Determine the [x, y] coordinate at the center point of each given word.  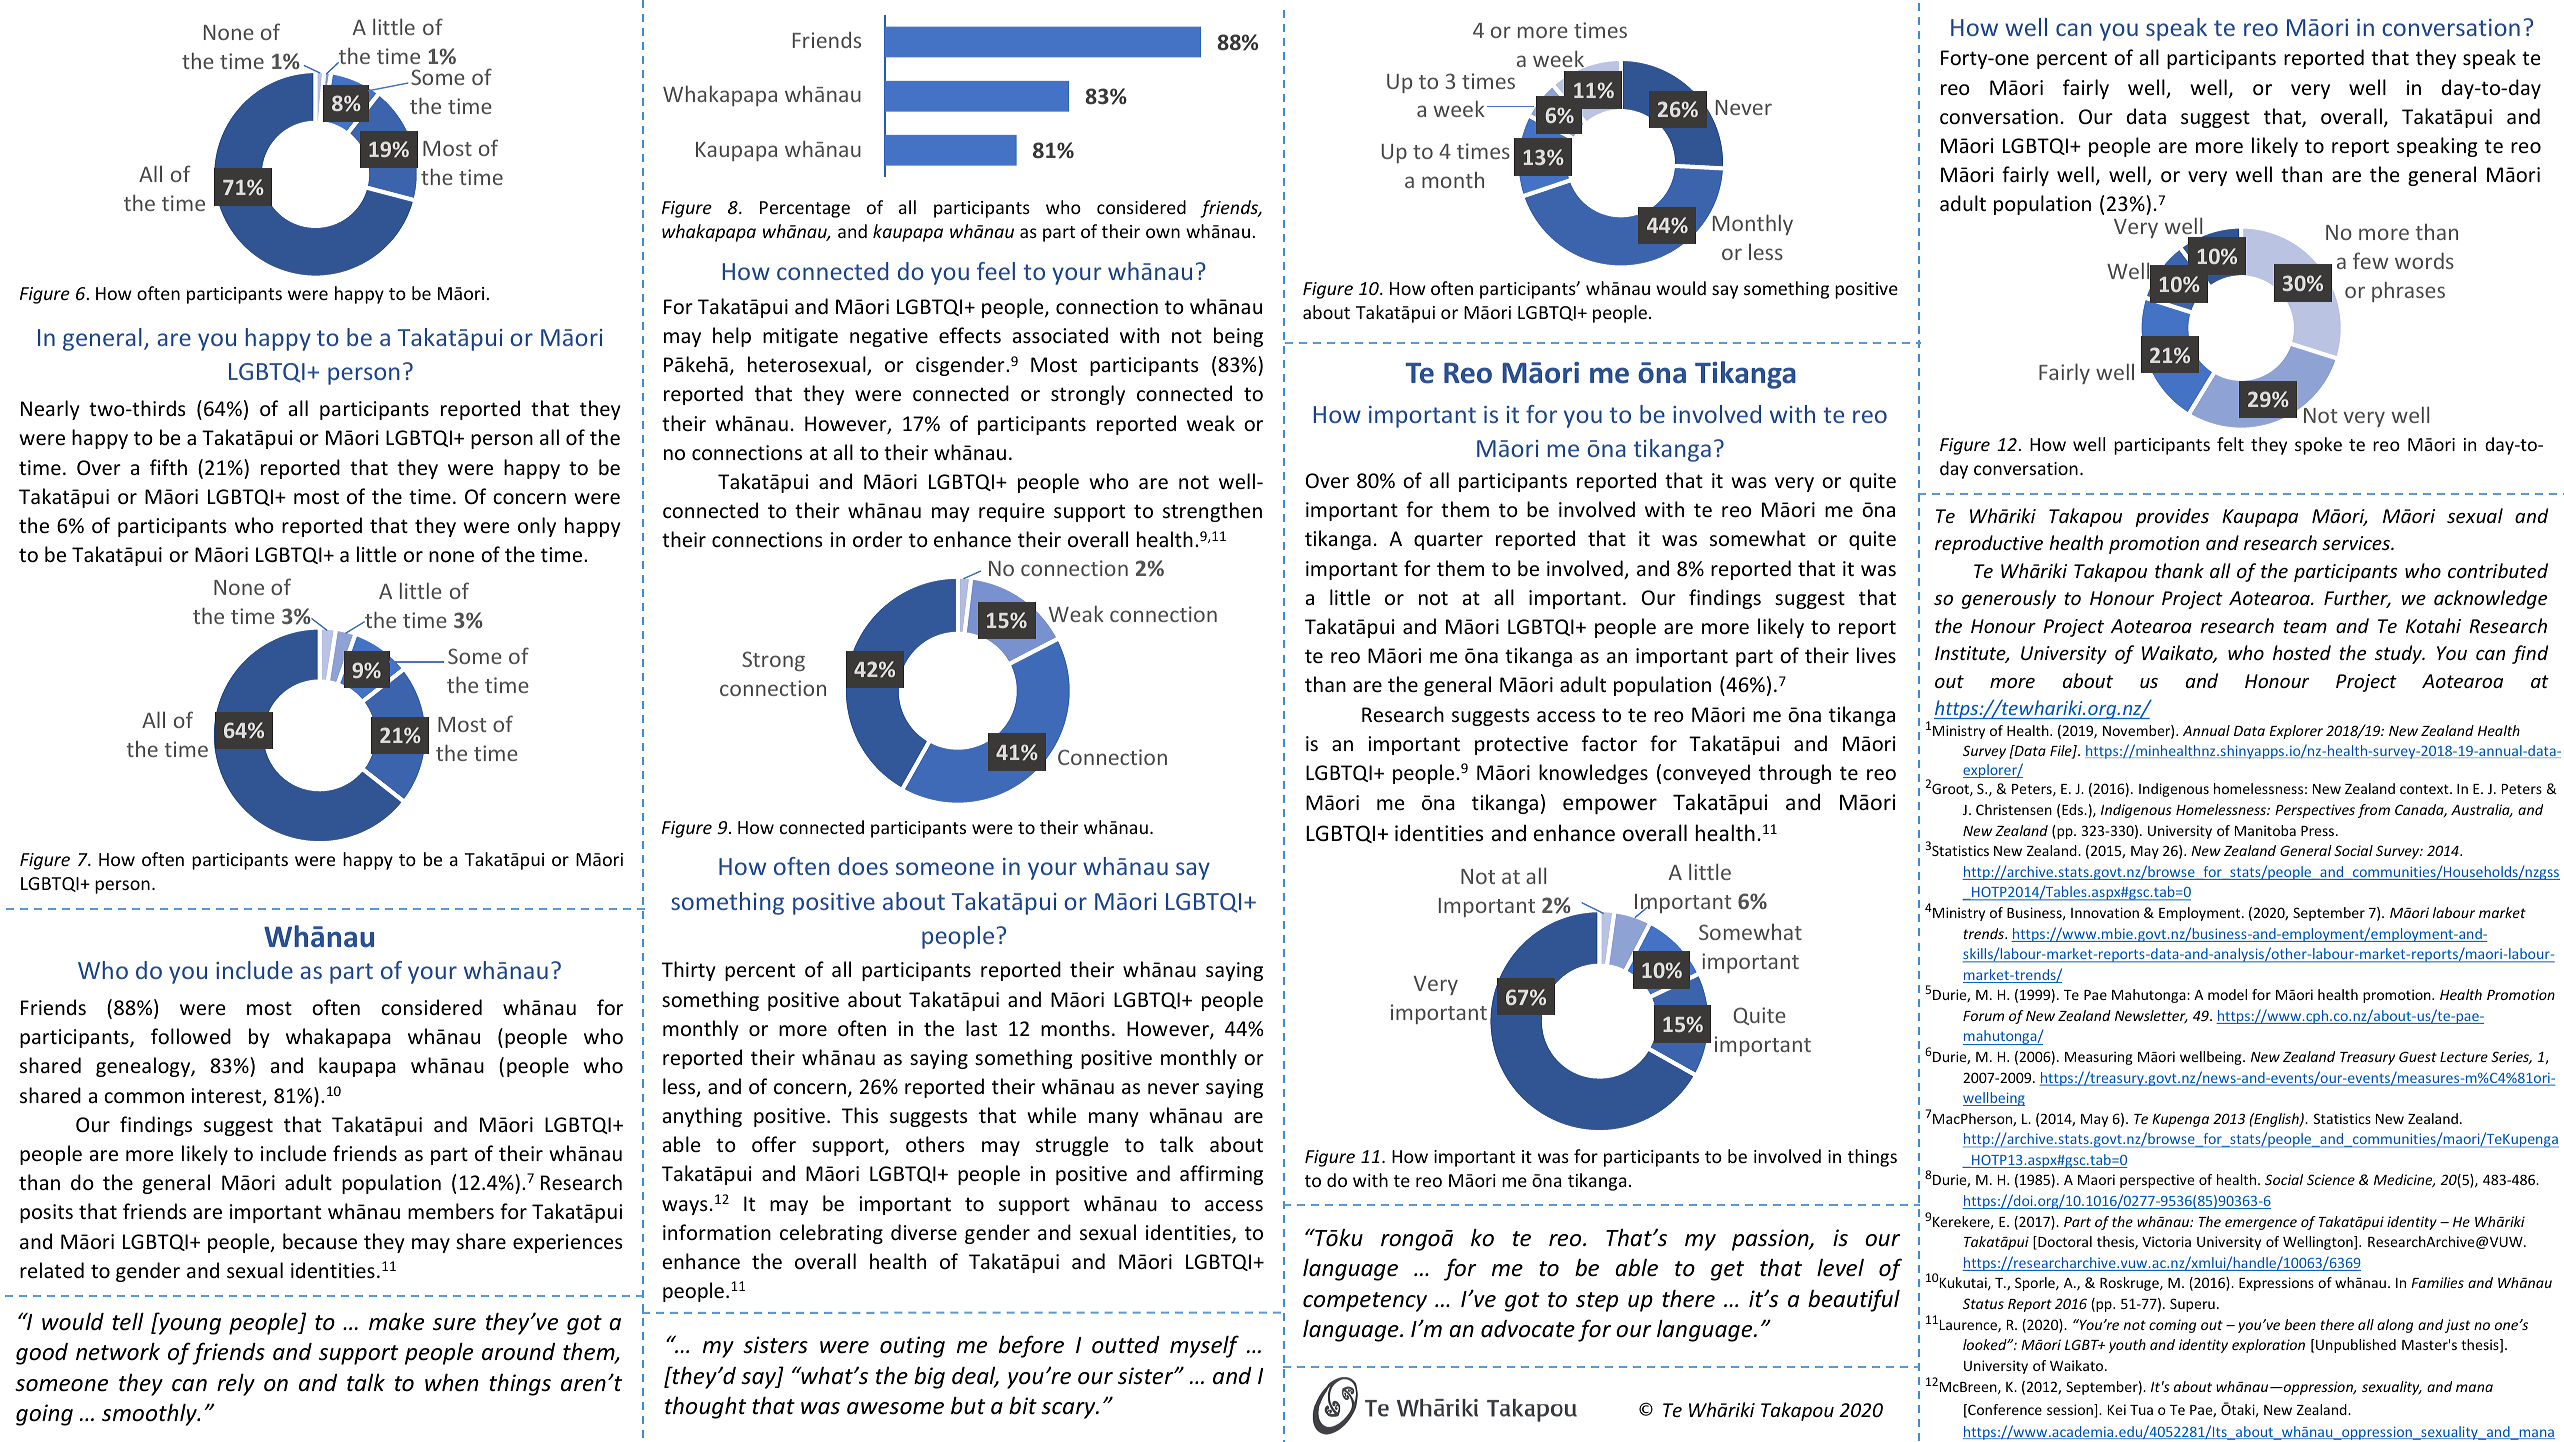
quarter [1448, 541]
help [732, 337]
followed [191, 1036]
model [2227, 994]
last [981, 1028]
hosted [2302, 652]
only [537, 527]
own [1163, 233]
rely [236, 1384]
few [2370, 260]
